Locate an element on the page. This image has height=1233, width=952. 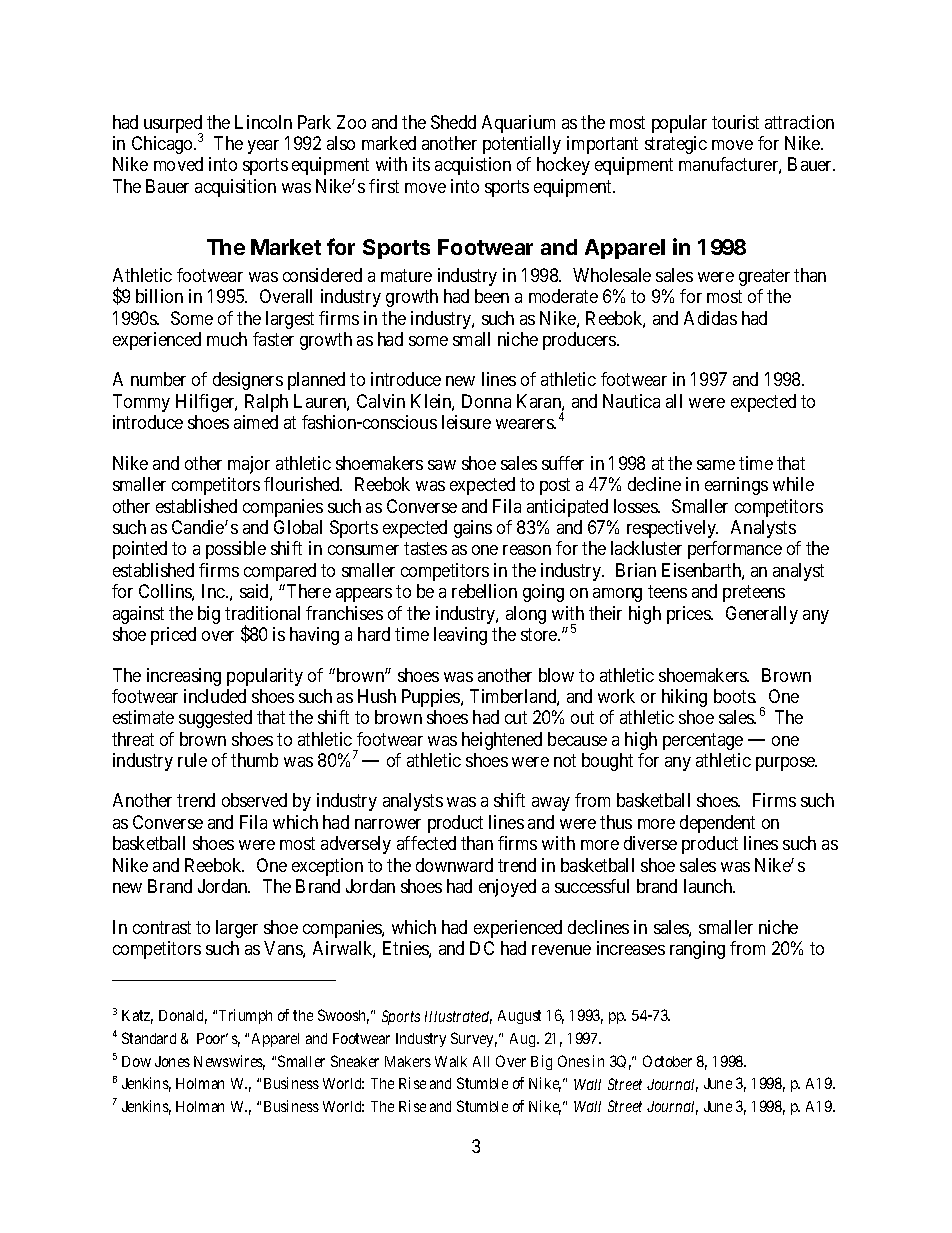
heightened is located at coordinates (502, 741).
